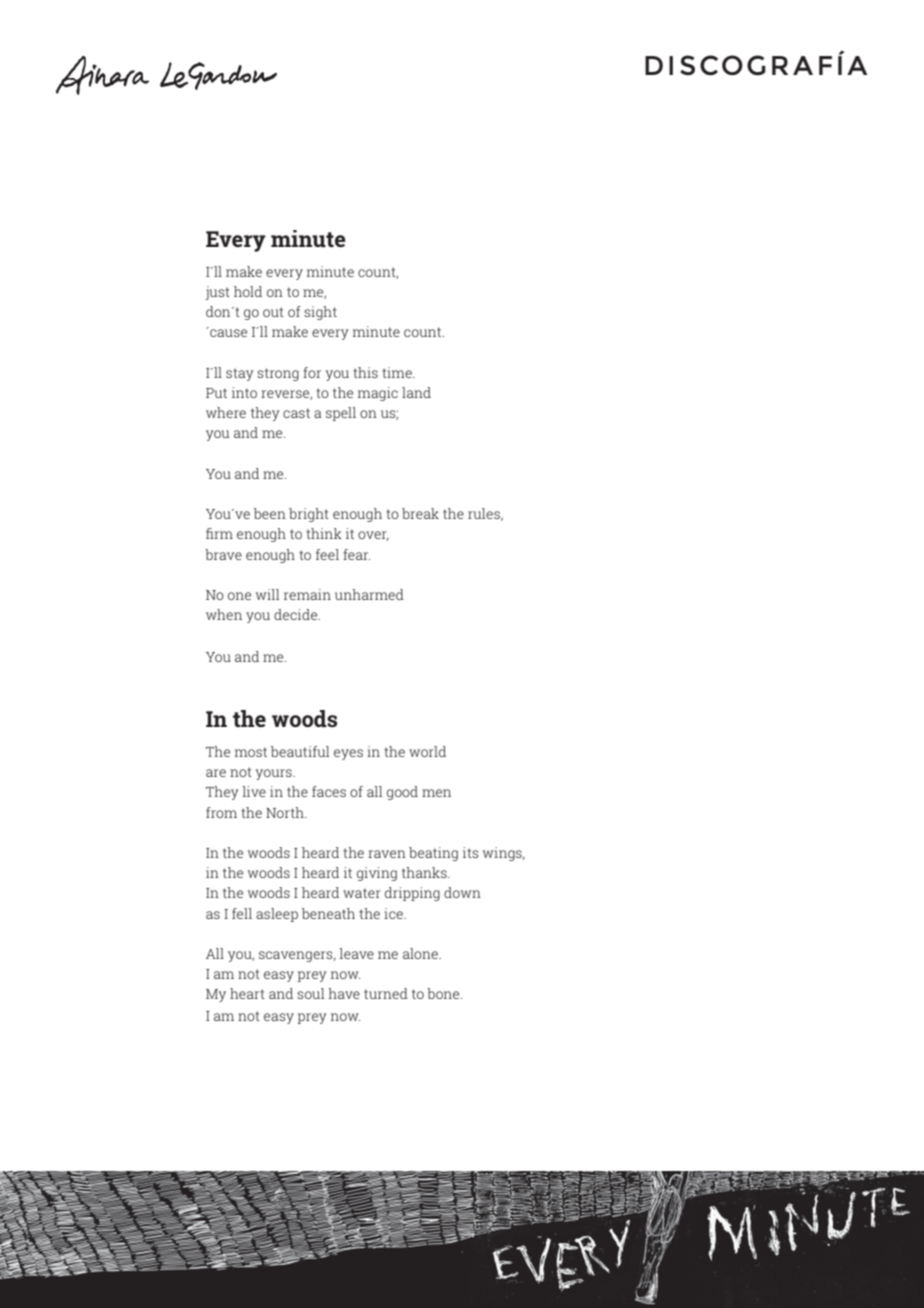 The height and width of the document is (1308, 924). What do you see at coordinates (248, 291) in the document?
I see `hold` at bounding box center [248, 291].
